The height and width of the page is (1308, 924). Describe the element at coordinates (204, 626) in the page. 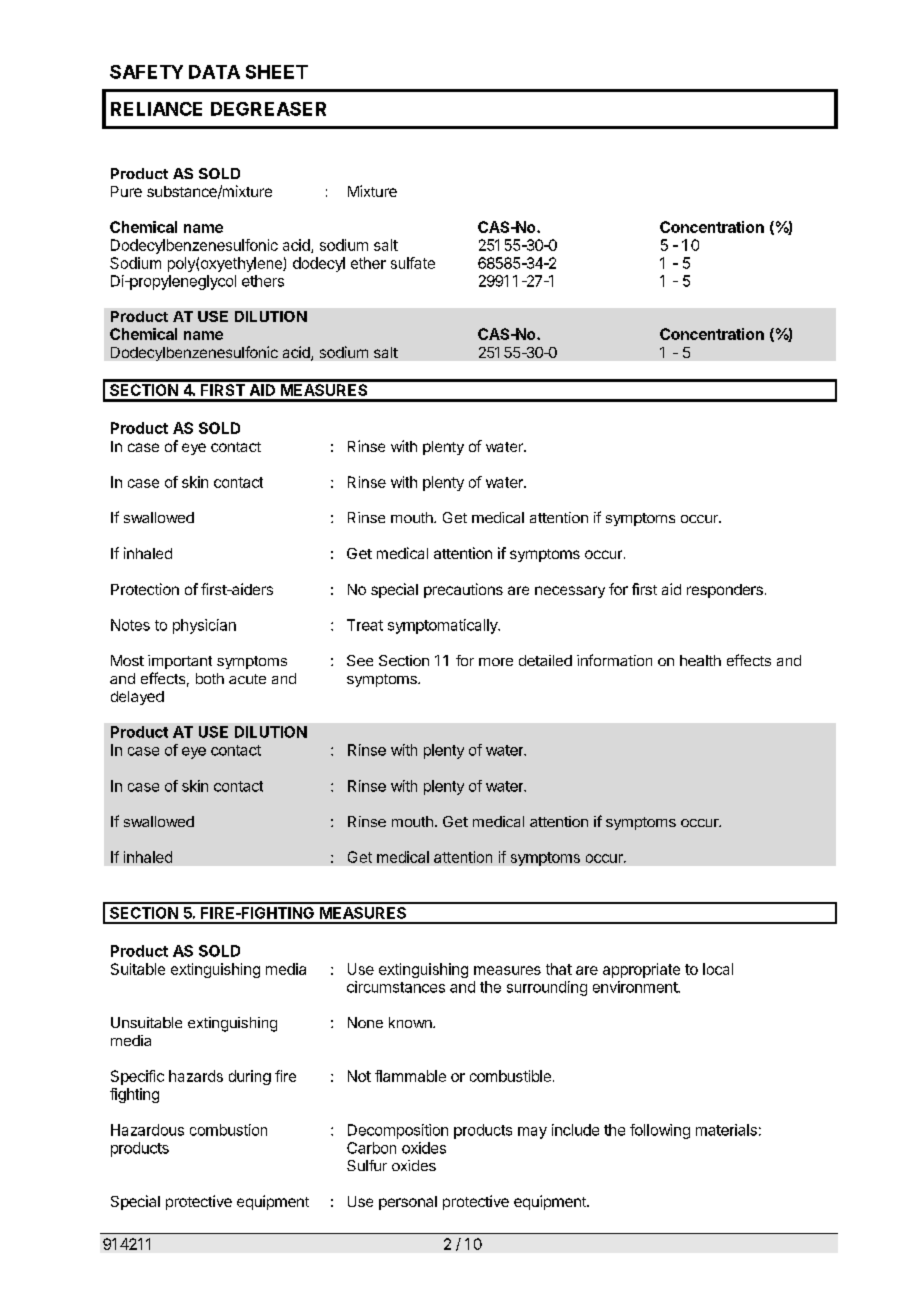

I see `physician` at that location.
